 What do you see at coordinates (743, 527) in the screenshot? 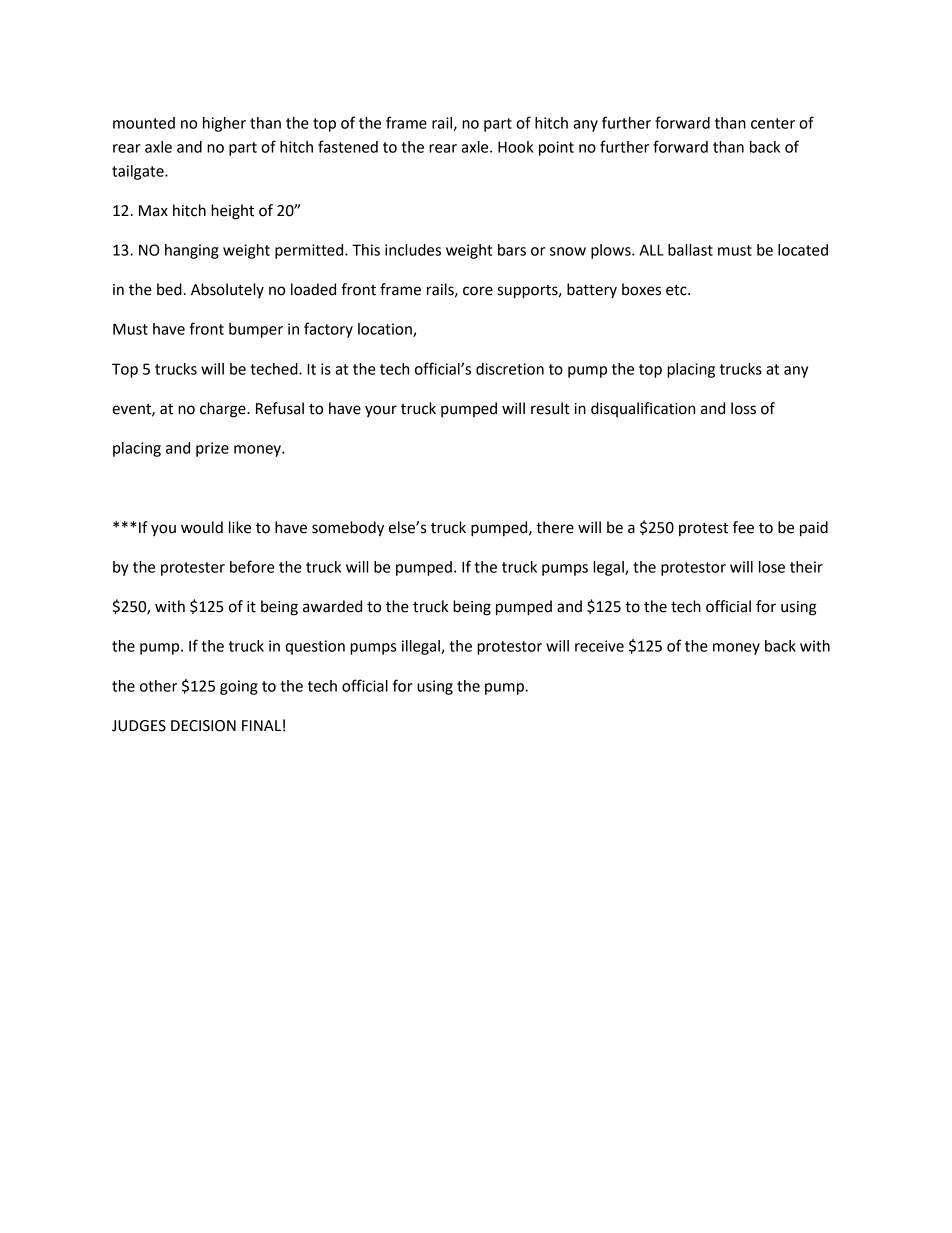
I see `fee` at bounding box center [743, 527].
